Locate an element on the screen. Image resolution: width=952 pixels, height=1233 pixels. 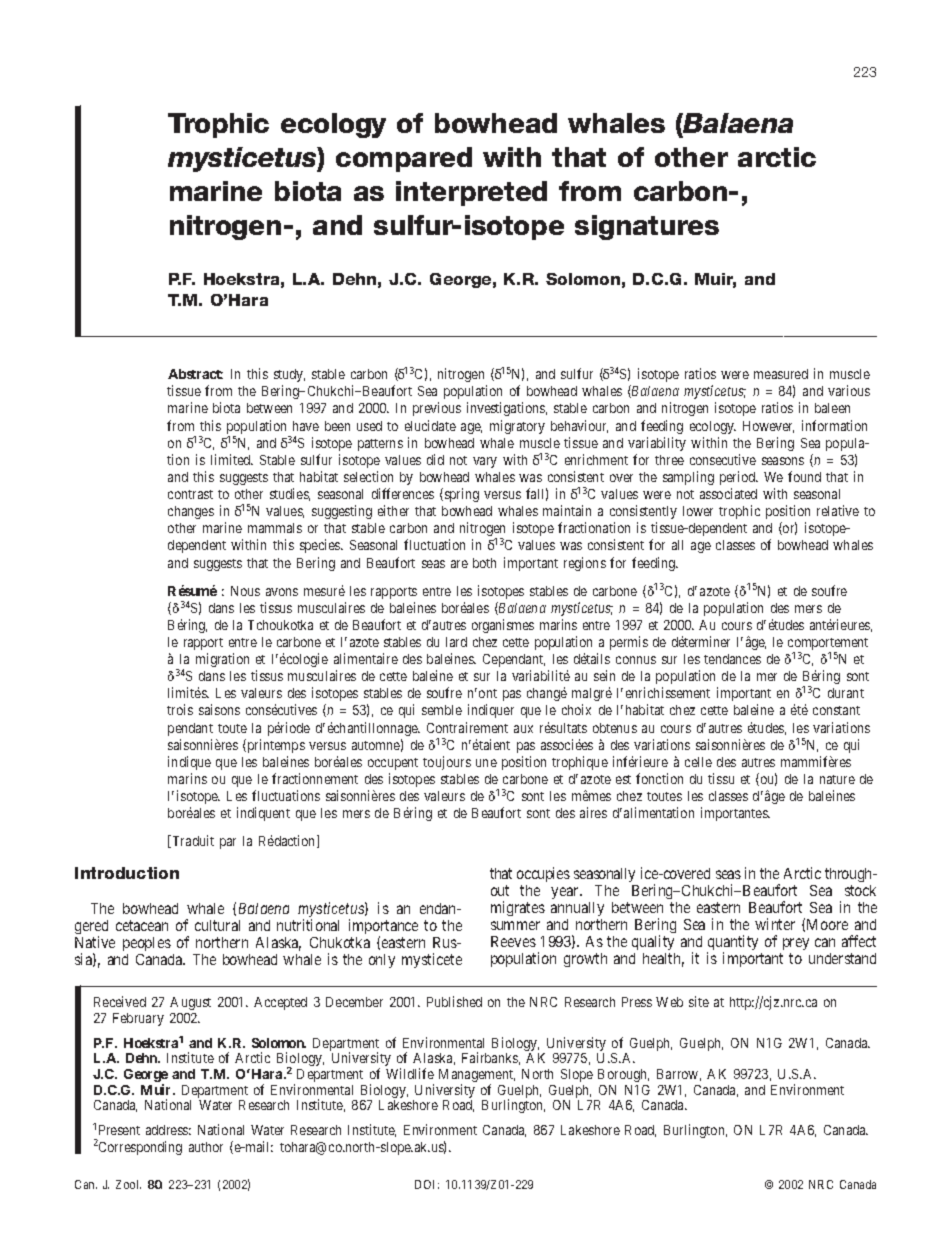
winter is located at coordinates (775, 924).
